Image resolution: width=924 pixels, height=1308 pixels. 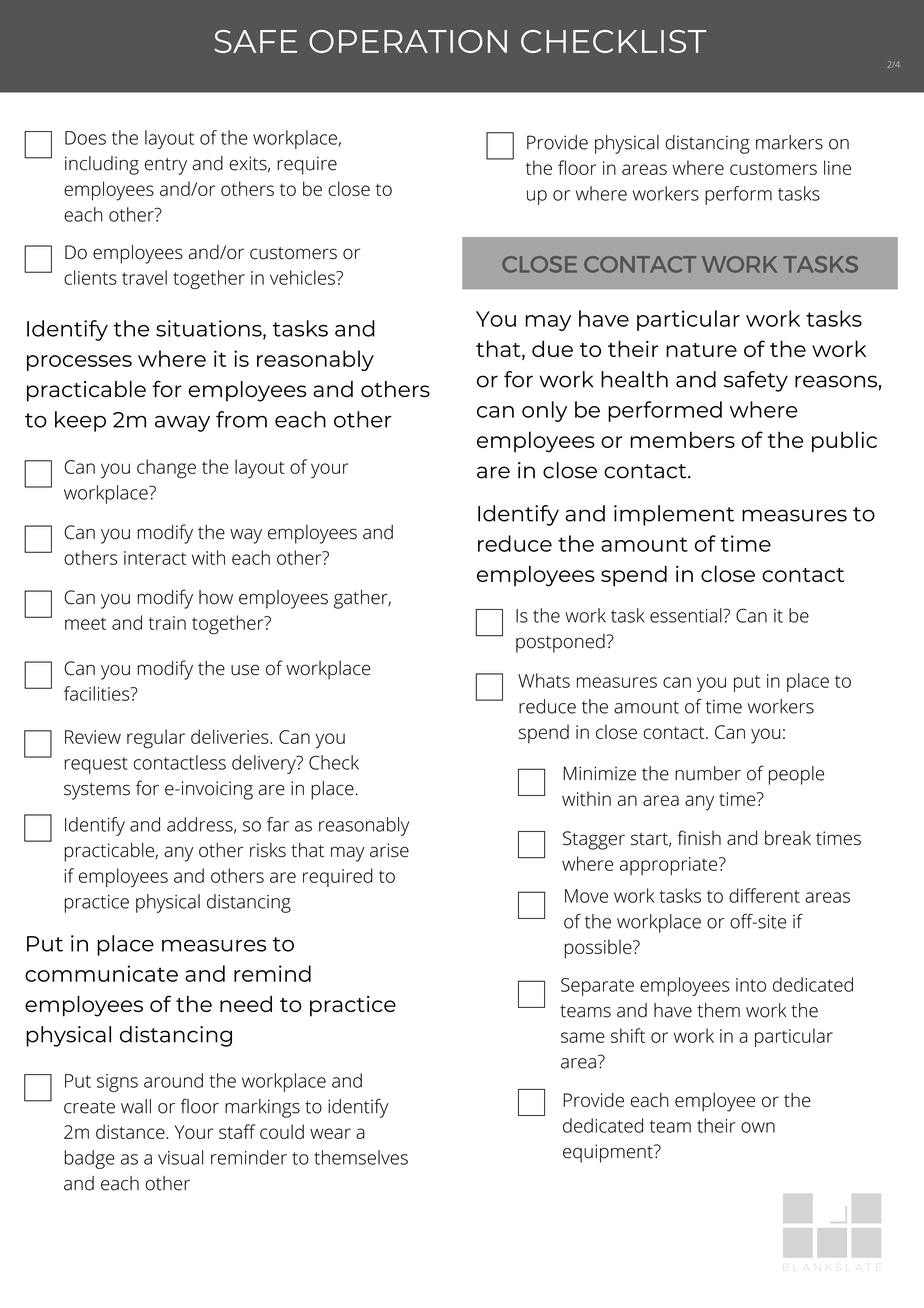 I want to click on OPERATION, so click(x=408, y=41).
